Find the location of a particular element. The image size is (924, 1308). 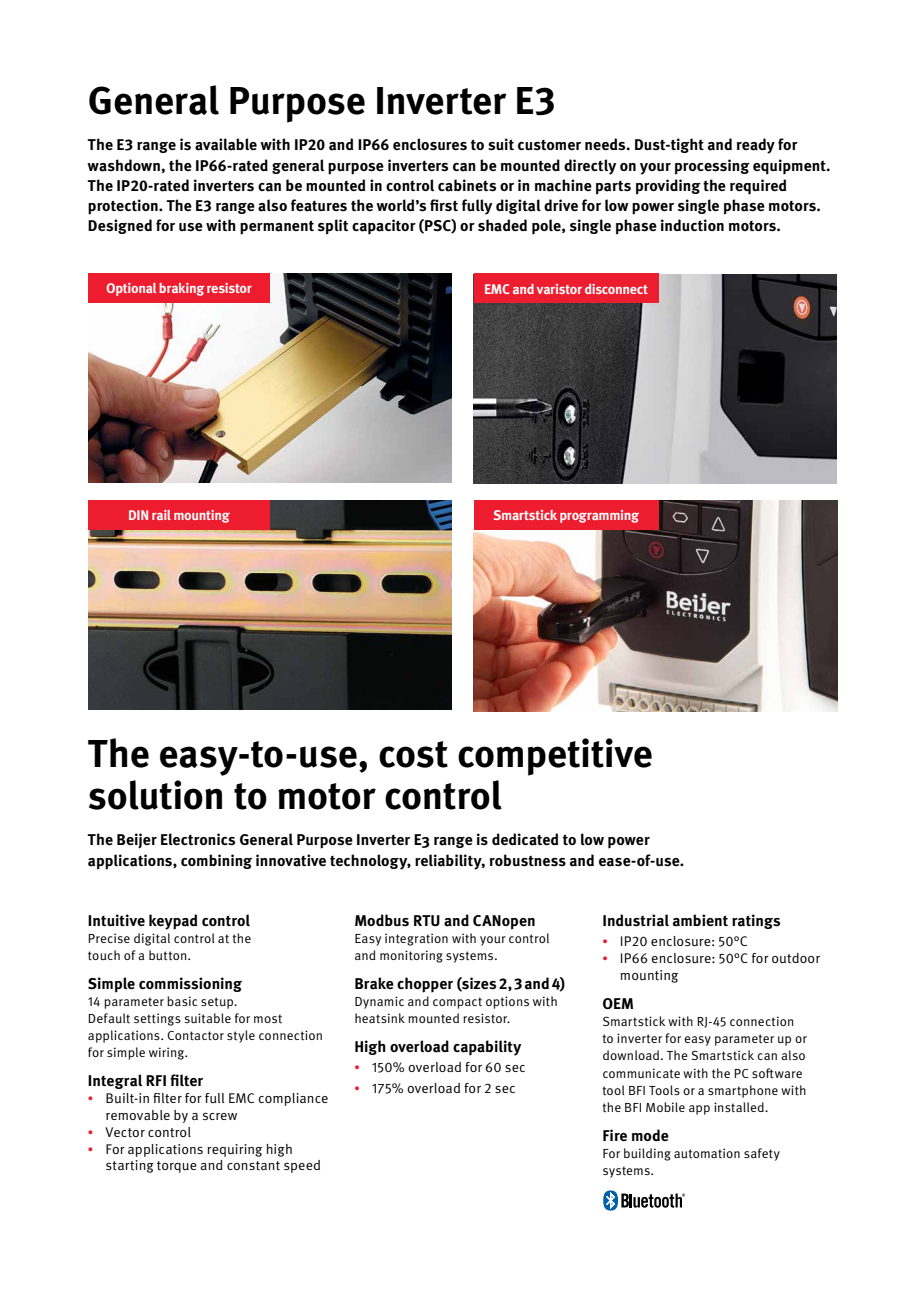

ambient is located at coordinates (700, 920).
